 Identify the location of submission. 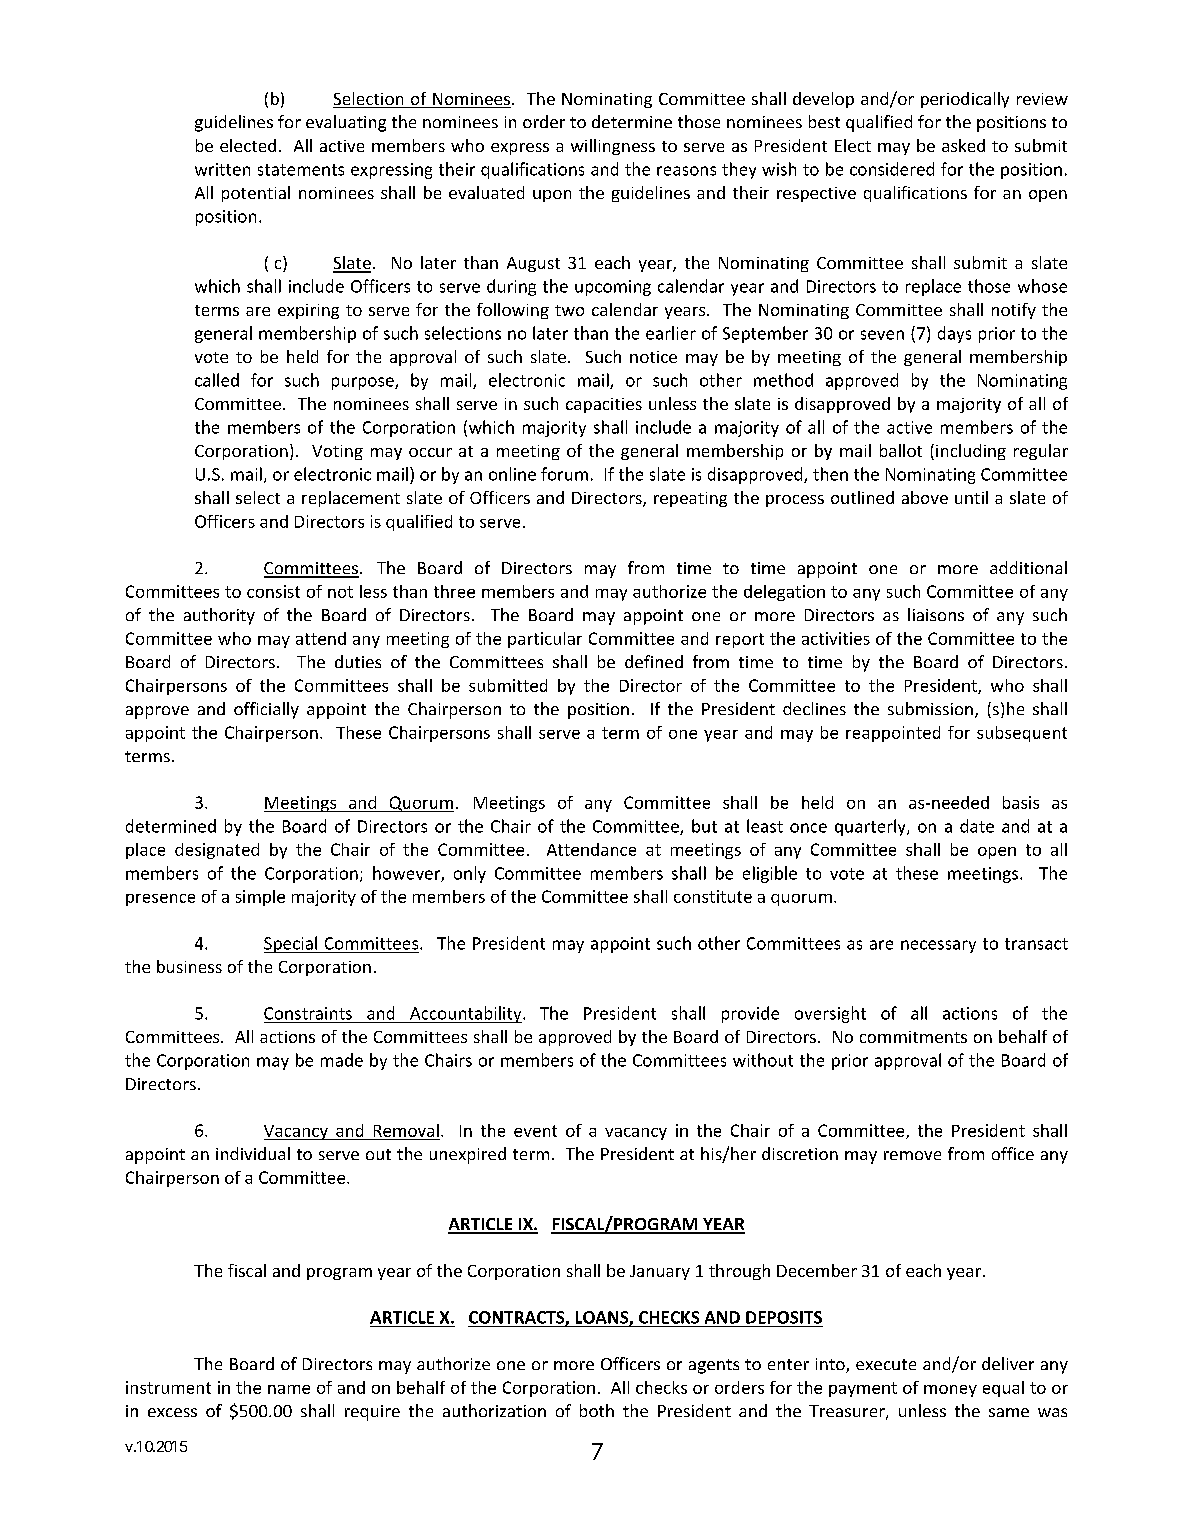
(930, 708).
